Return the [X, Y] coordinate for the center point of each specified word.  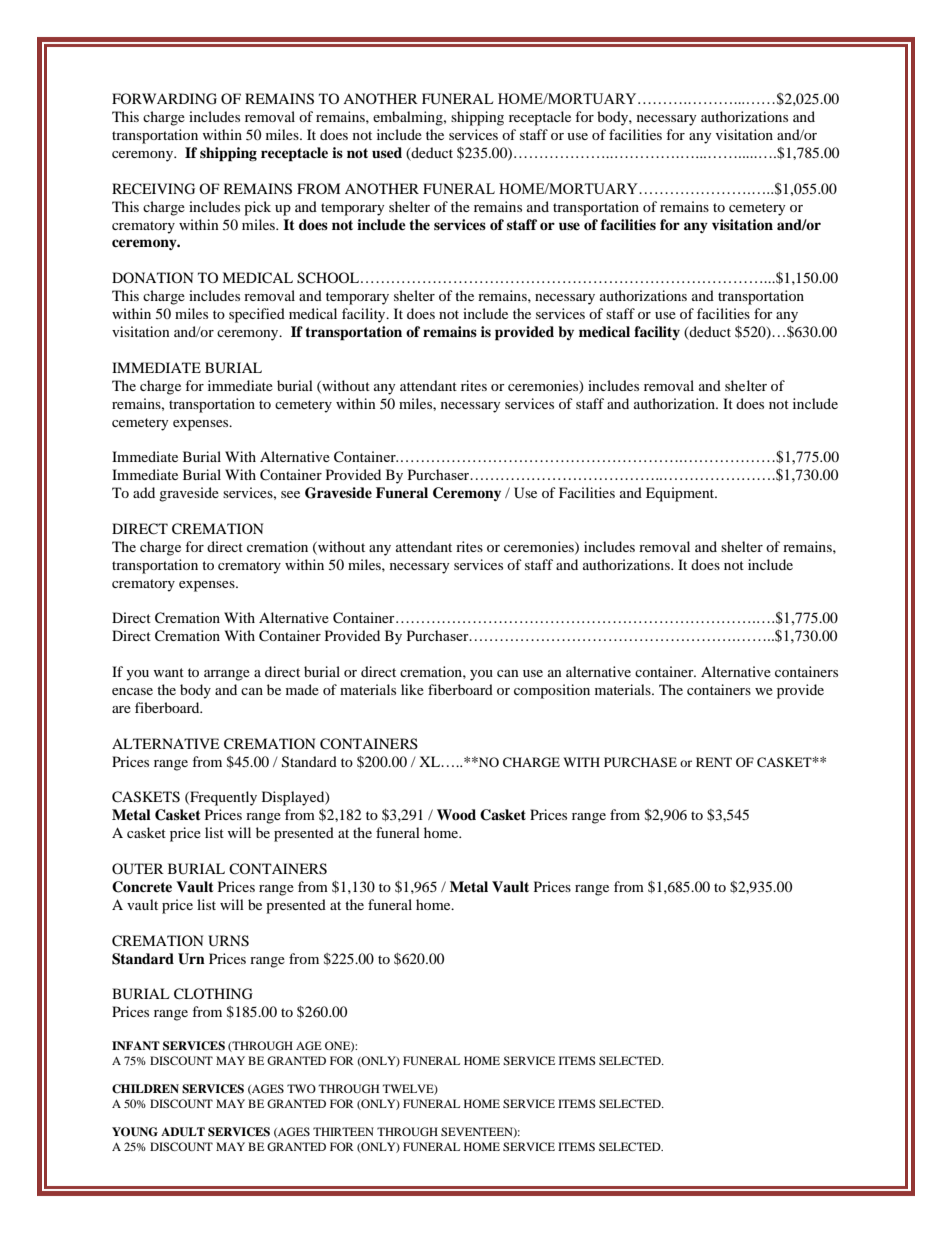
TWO [301, 1088]
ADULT [183, 1132]
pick [257, 208]
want [168, 672]
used [387, 152]
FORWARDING [164, 99]
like [412, 689]
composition [552, 691]
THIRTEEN [343, 1131]
